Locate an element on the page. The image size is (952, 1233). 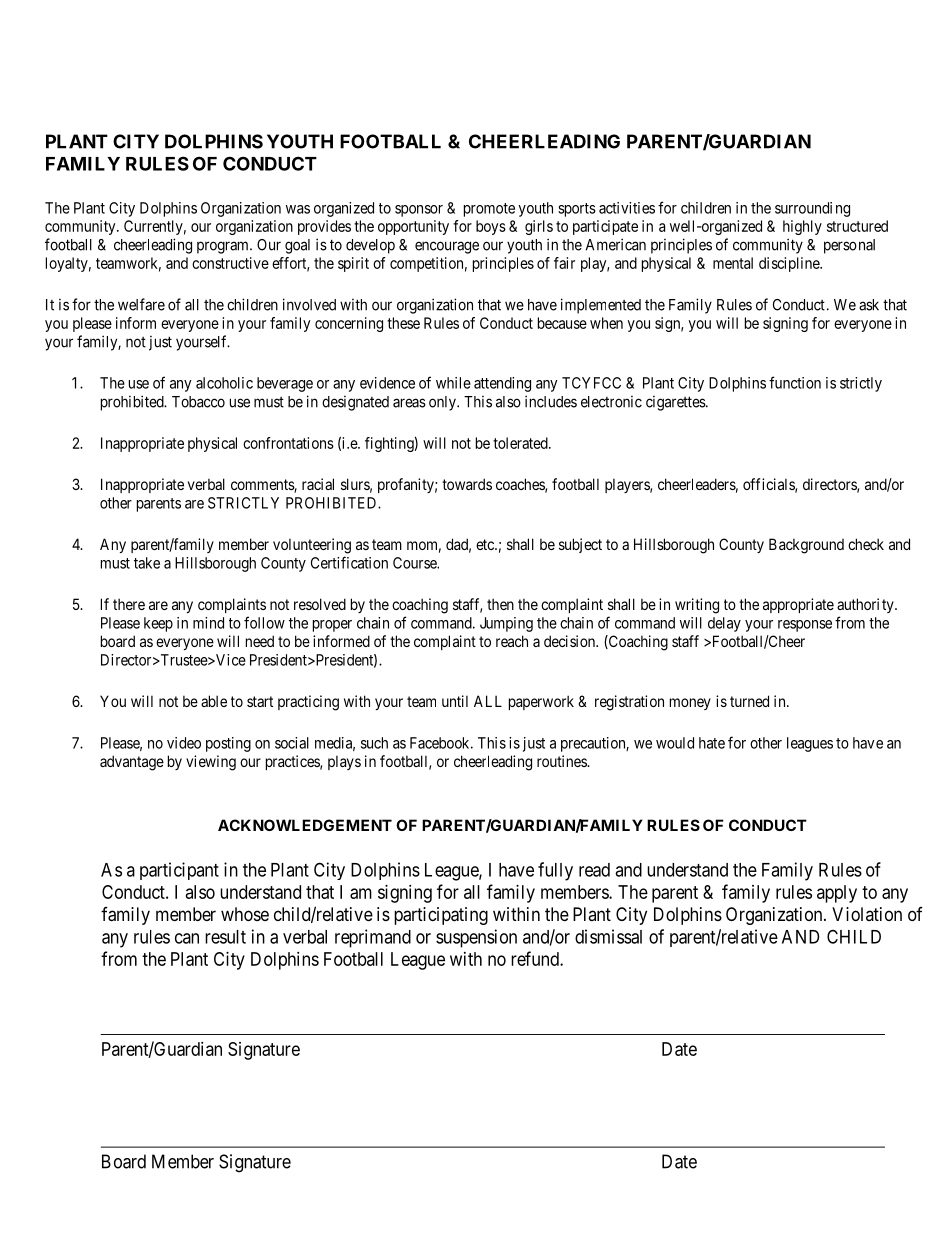
program is located at coordinates (224, 247).
